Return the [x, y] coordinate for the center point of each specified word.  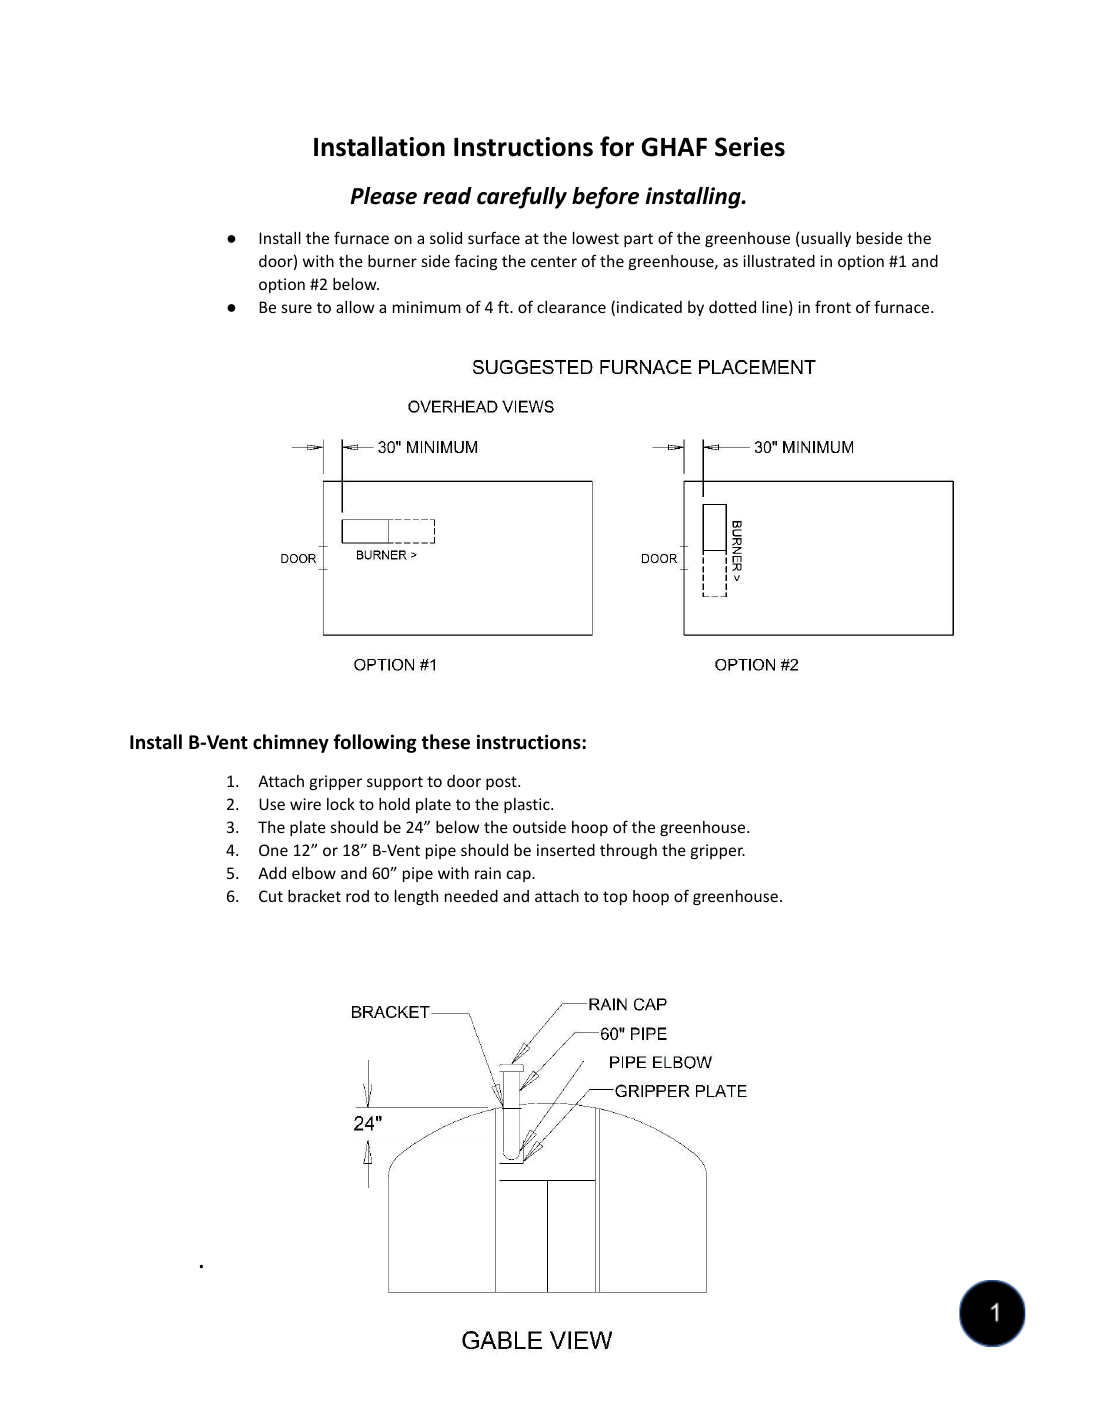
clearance [571, 307]
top [615, 898]
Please [383, 196]
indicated [649, 307]
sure [297, 308]
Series [750, 147]
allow [355, 307]
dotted [732, 307]
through [628, 851]
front [833, 306]
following [375, 743]
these [445, 742]
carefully [522, 198]
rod [357, 896]
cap [520, 876]
